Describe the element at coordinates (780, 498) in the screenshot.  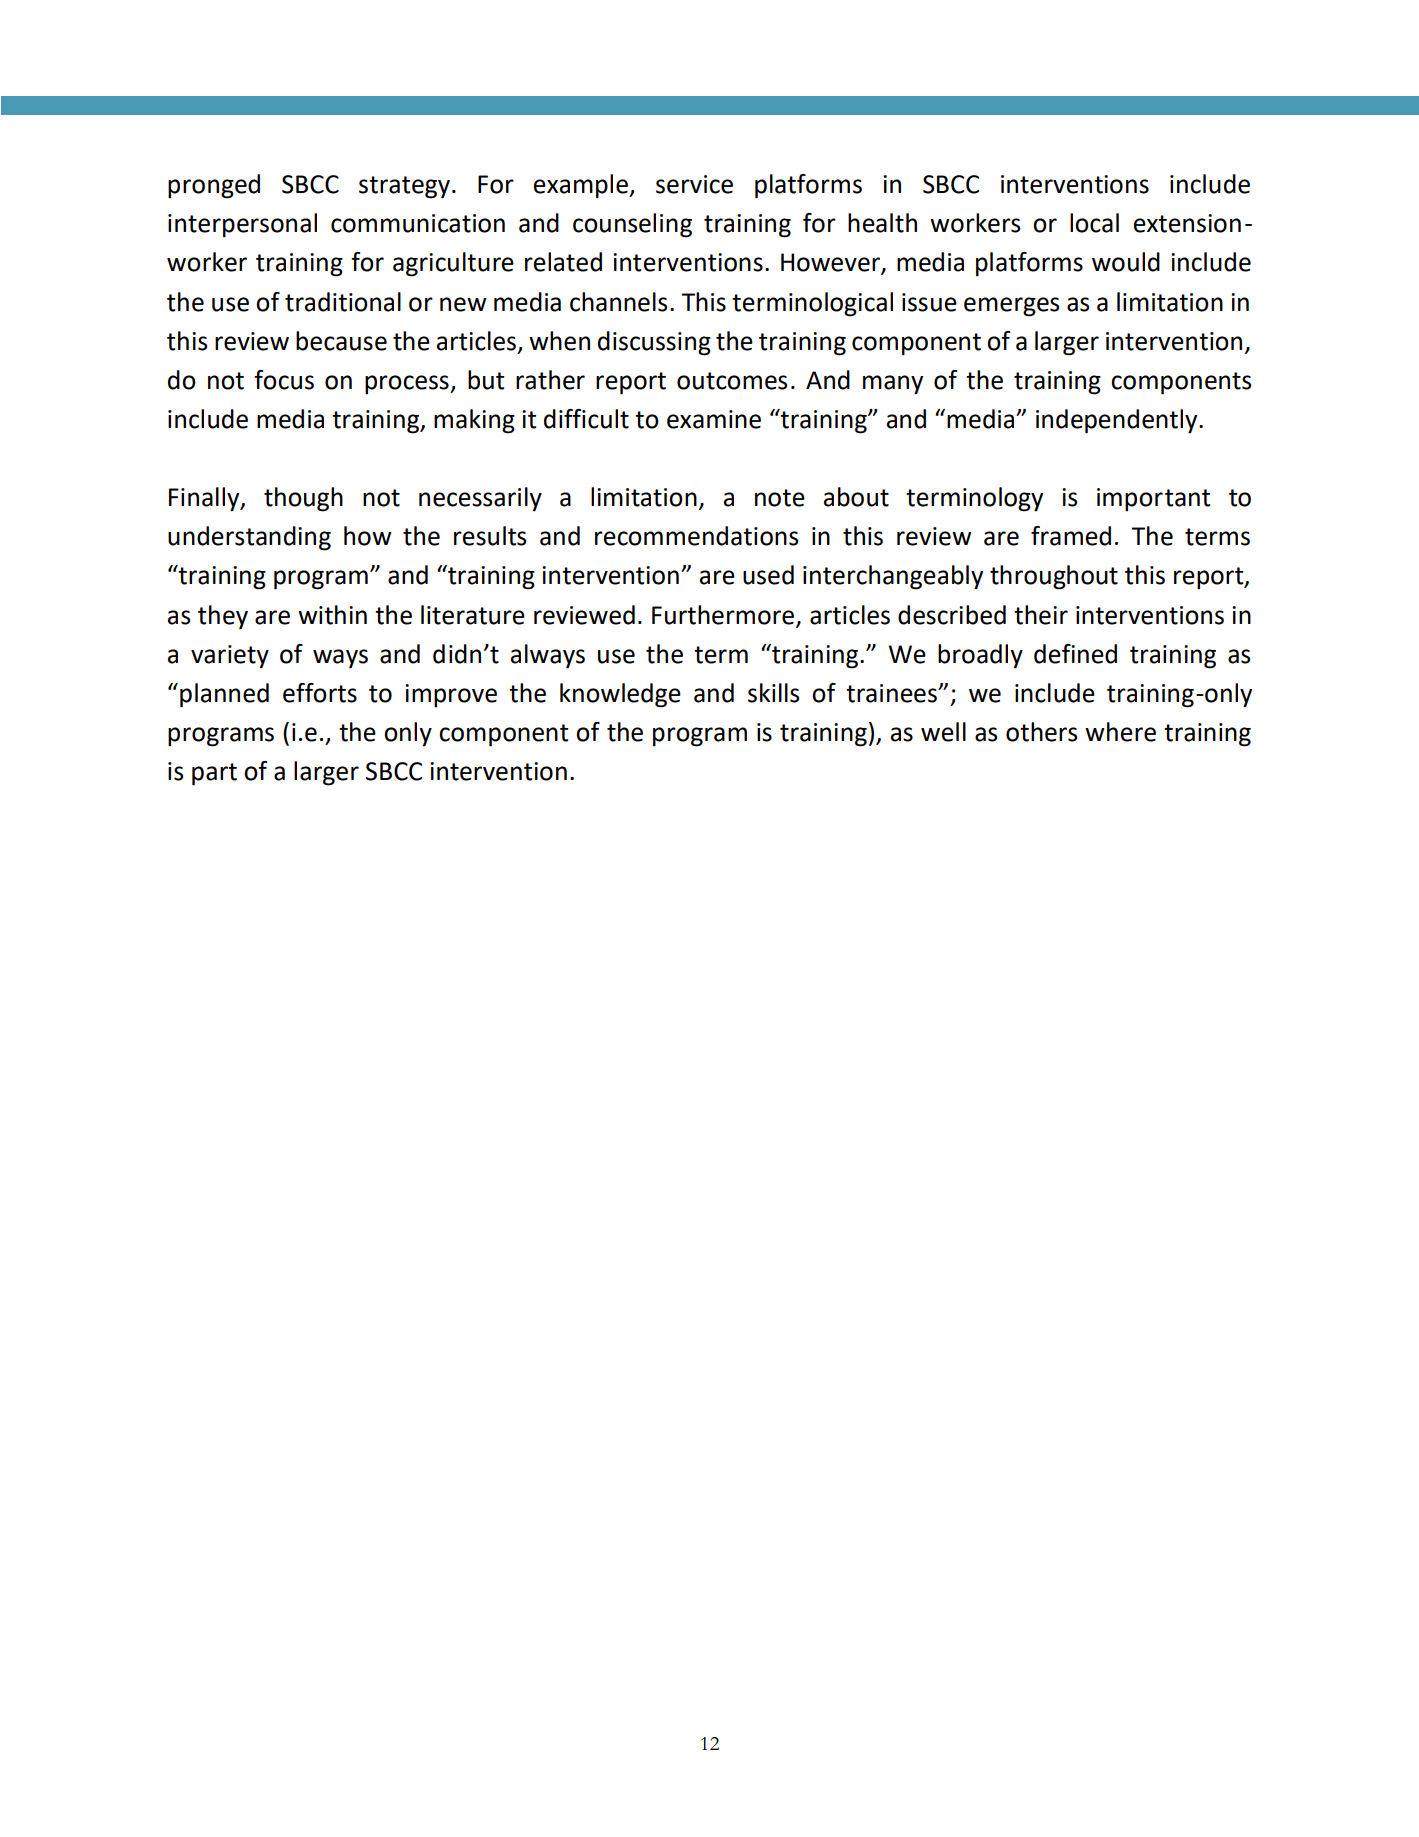
I see `note` at that location.
